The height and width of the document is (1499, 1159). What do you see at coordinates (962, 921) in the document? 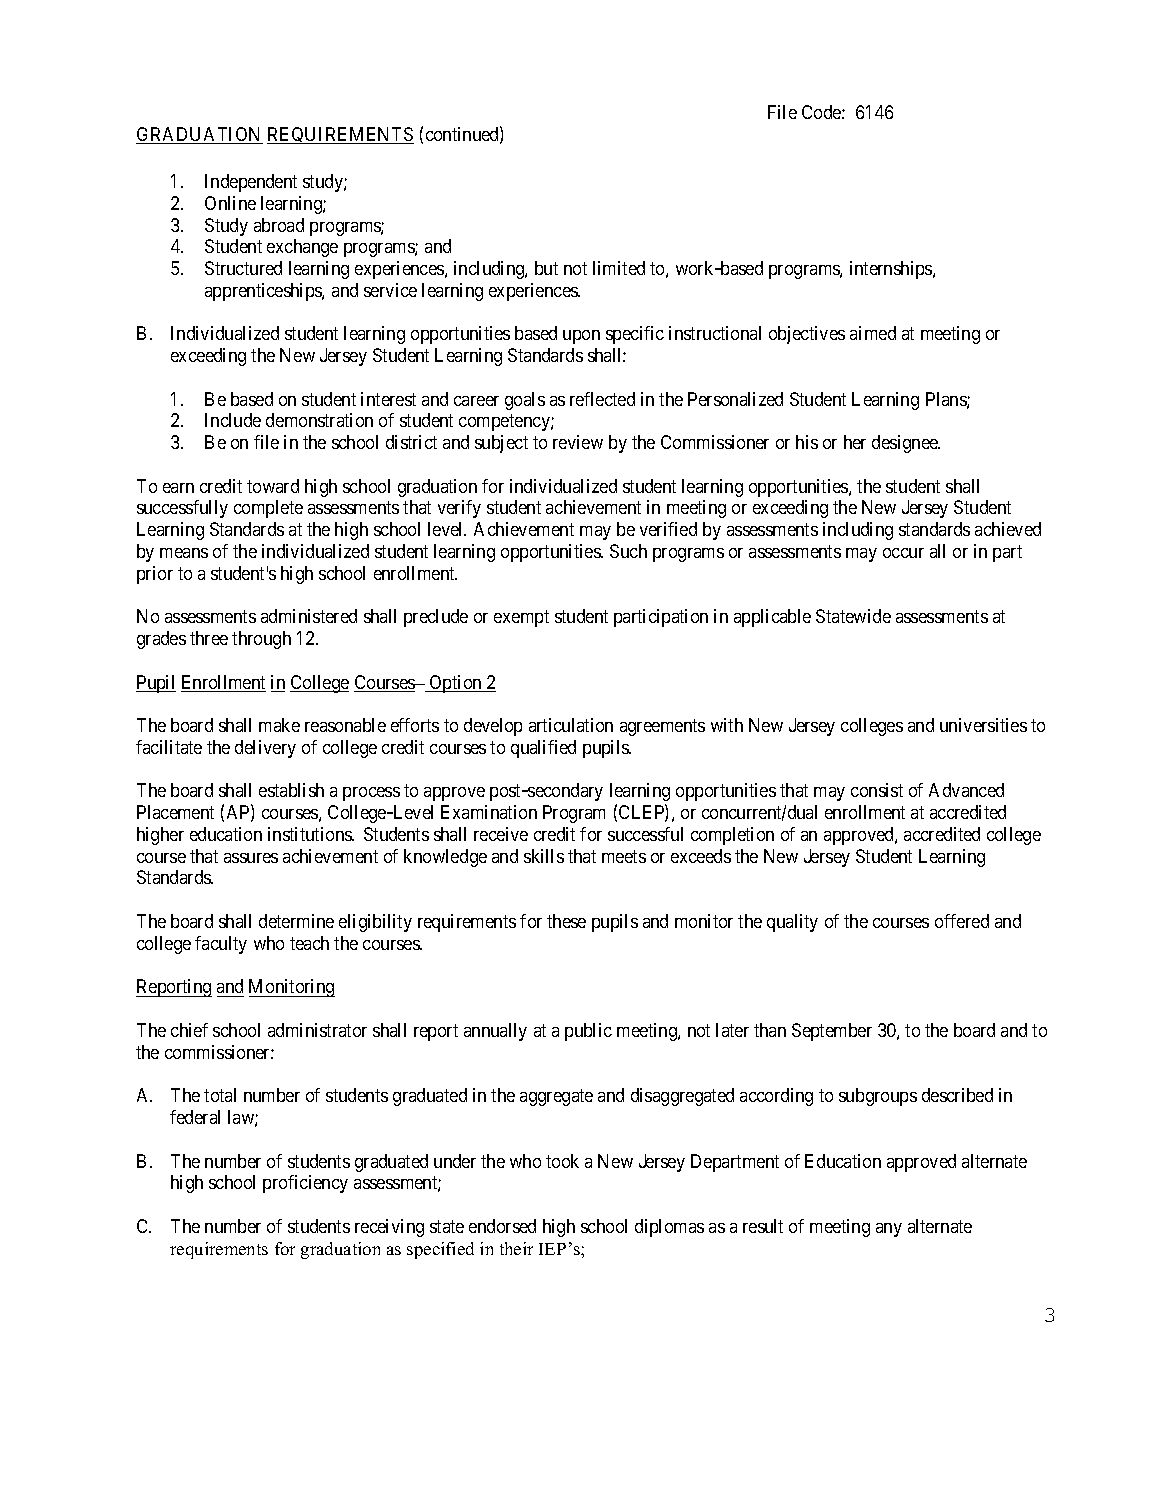
I see `offered` at bounding box center [962, 921].
